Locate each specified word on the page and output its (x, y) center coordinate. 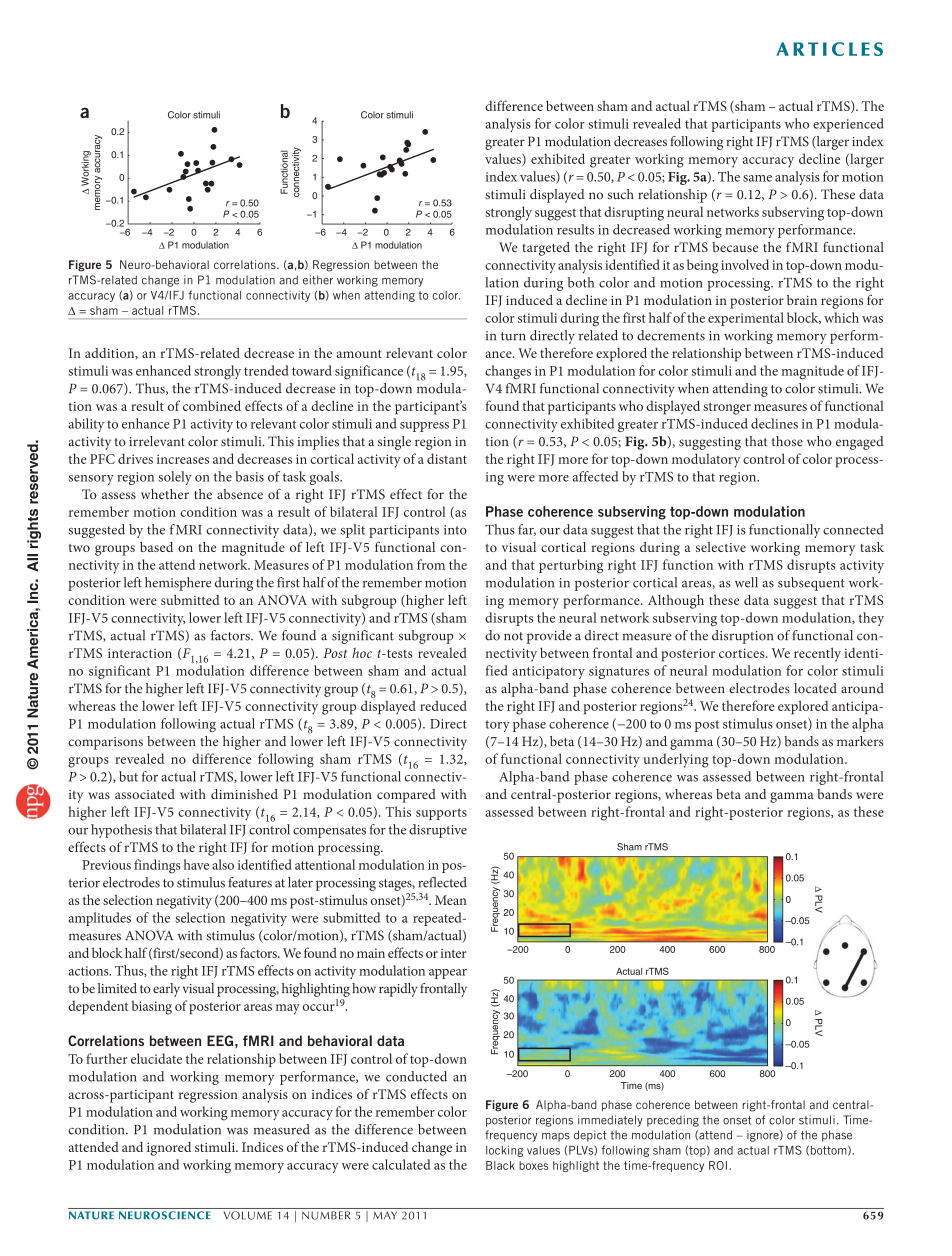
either (318, 280)
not (513, 636)
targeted (546, 249)
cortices (743, 653)
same (757, 178)
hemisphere (178, 584)
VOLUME (248, 1215)
